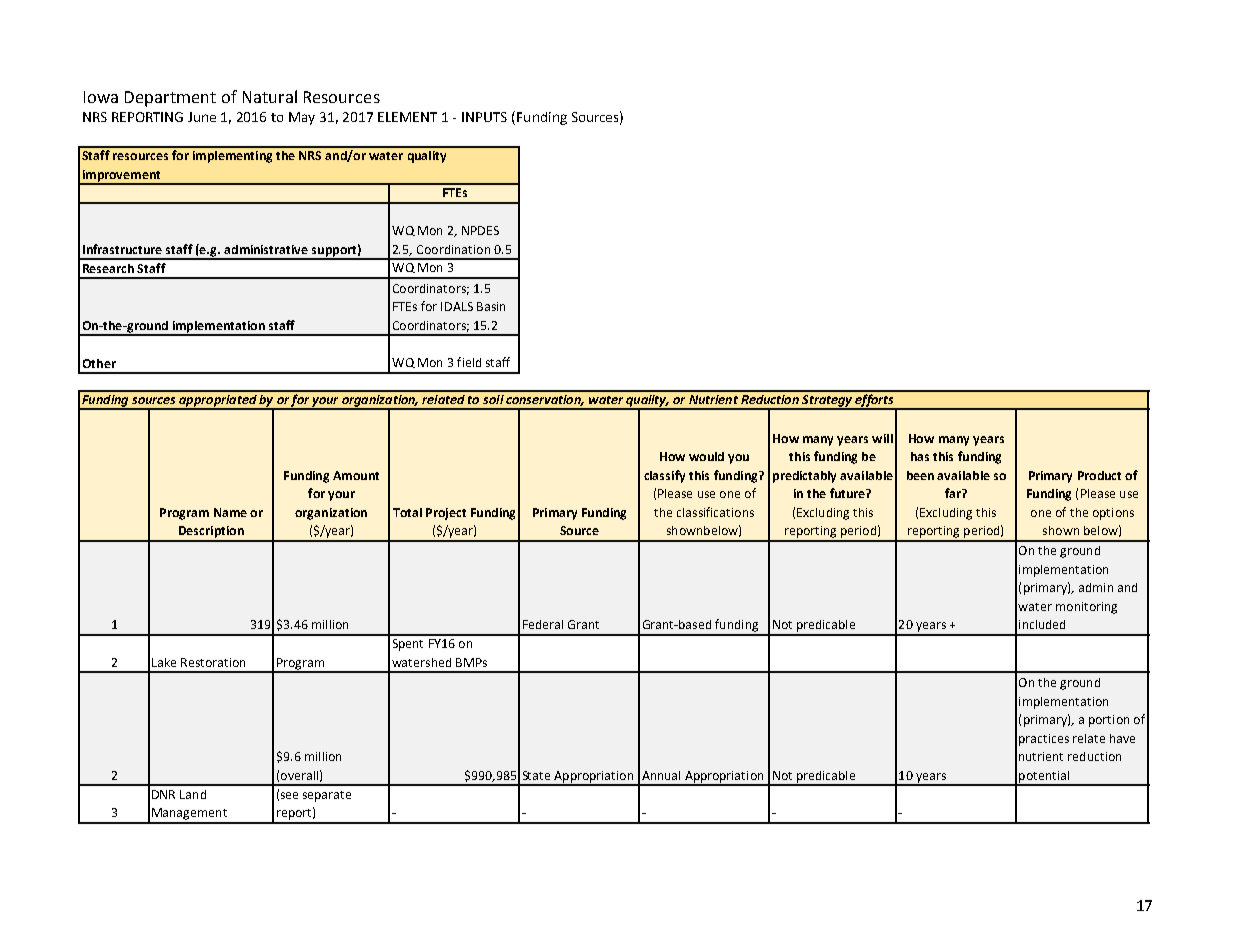  Describe the element at coordinates (230, 512) in the page. I see `Name` at that location.
